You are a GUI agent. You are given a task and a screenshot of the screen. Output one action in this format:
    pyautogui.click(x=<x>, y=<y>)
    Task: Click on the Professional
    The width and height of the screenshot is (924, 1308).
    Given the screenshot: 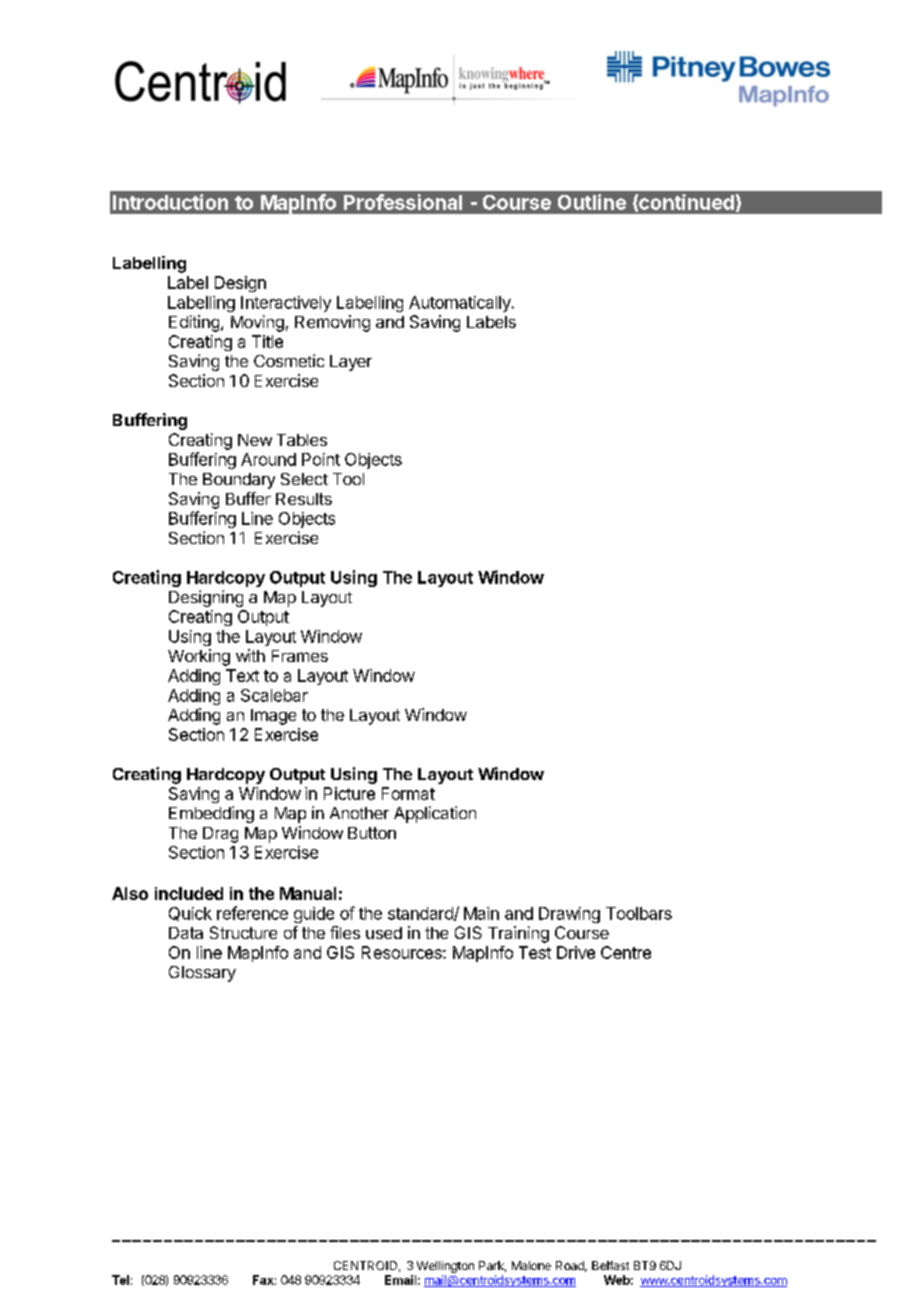 What is the action you would take?
    pyautogui.click(x=403, y=202)
